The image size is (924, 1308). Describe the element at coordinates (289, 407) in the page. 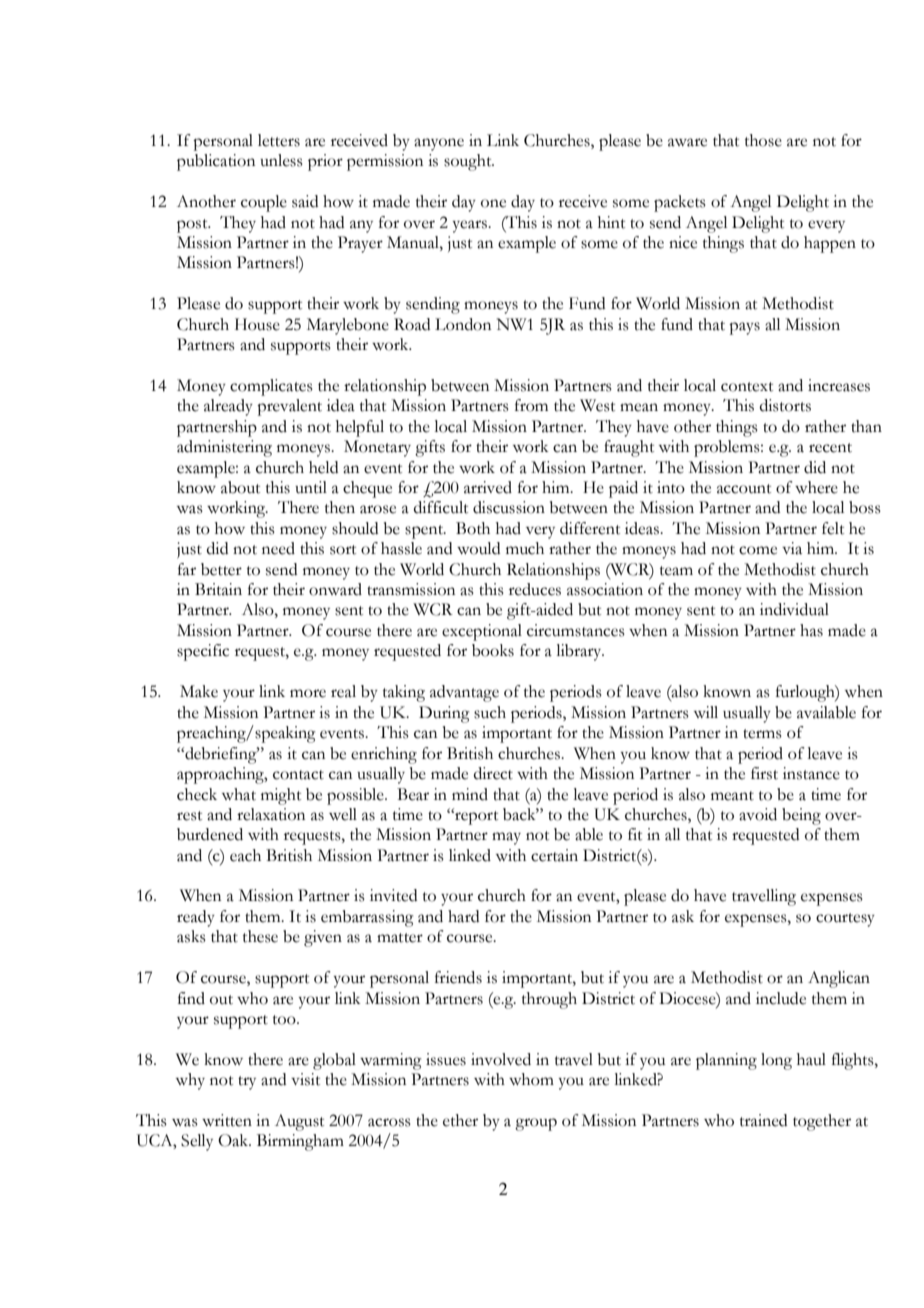

I see `prevalent` at that location.
